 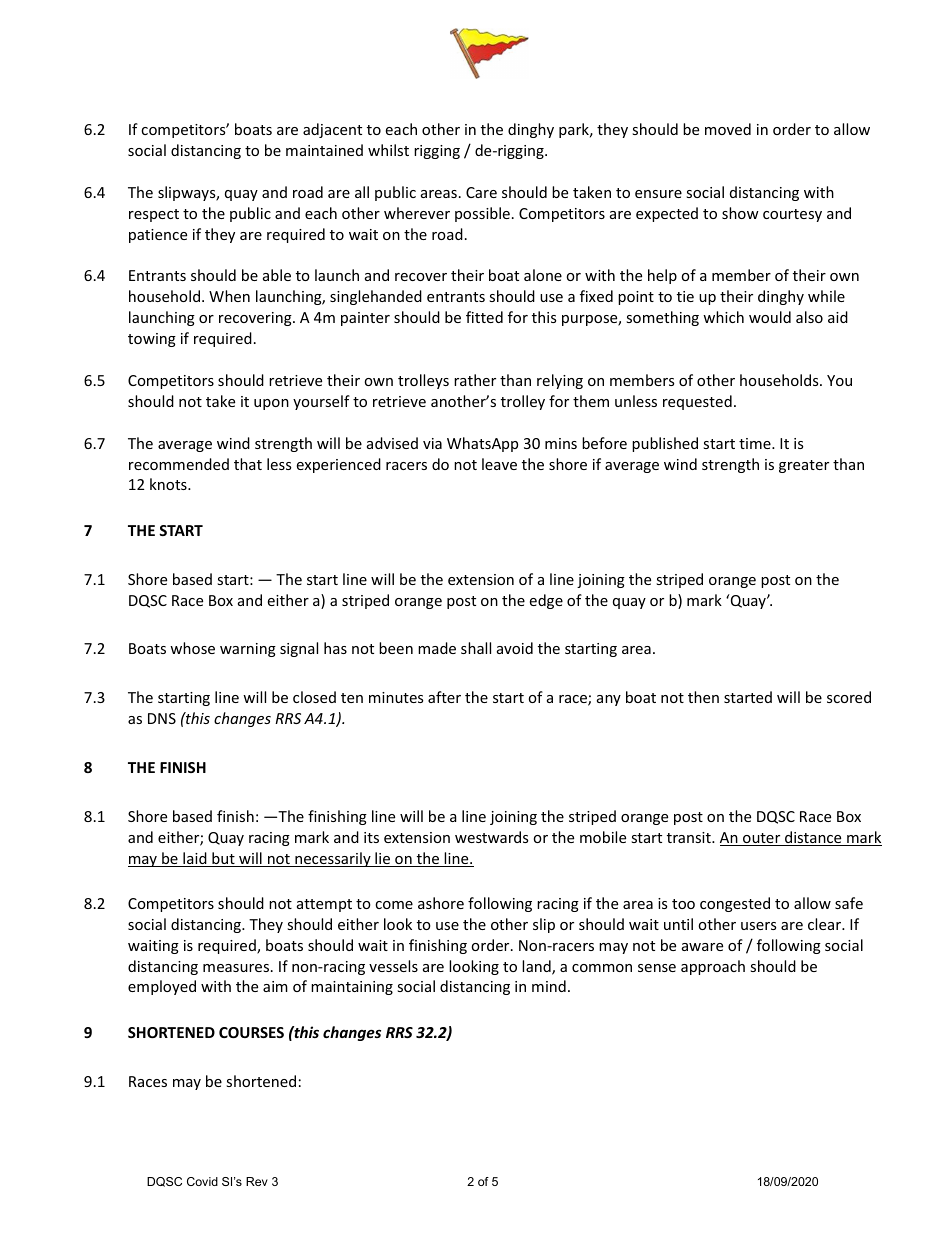 I want to click on avoid, so click(x=515, y=648).
